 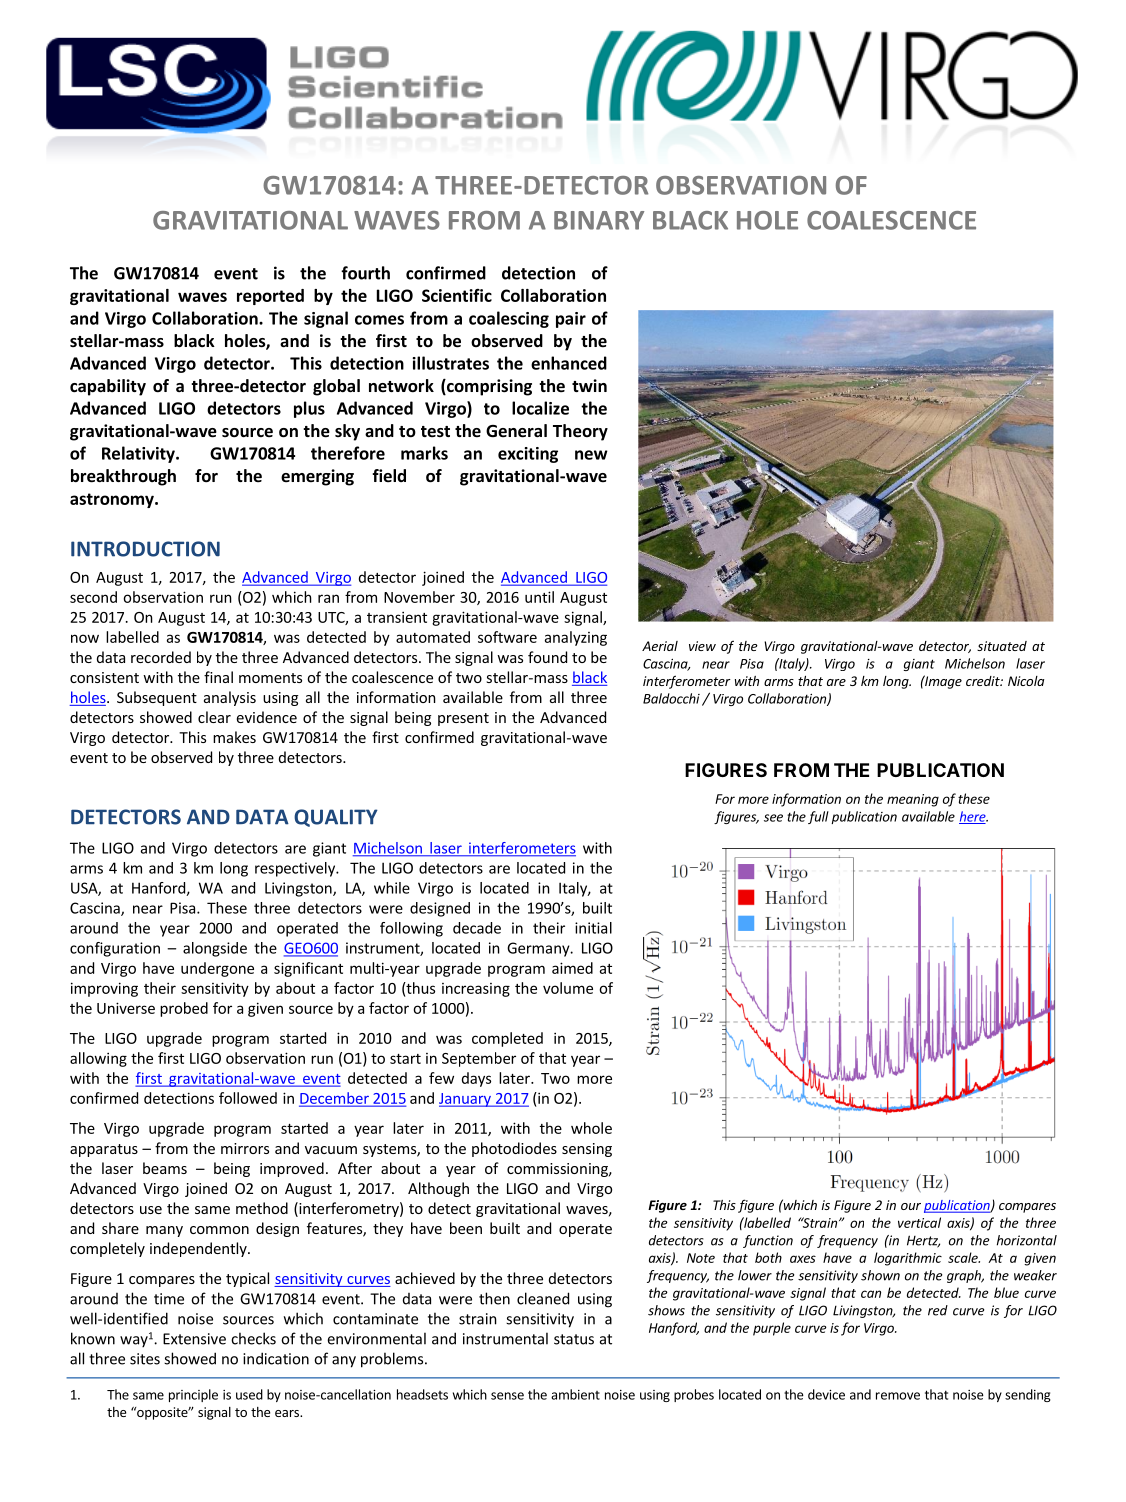 I want to click on BINARY, so click(x=599, y=220).
